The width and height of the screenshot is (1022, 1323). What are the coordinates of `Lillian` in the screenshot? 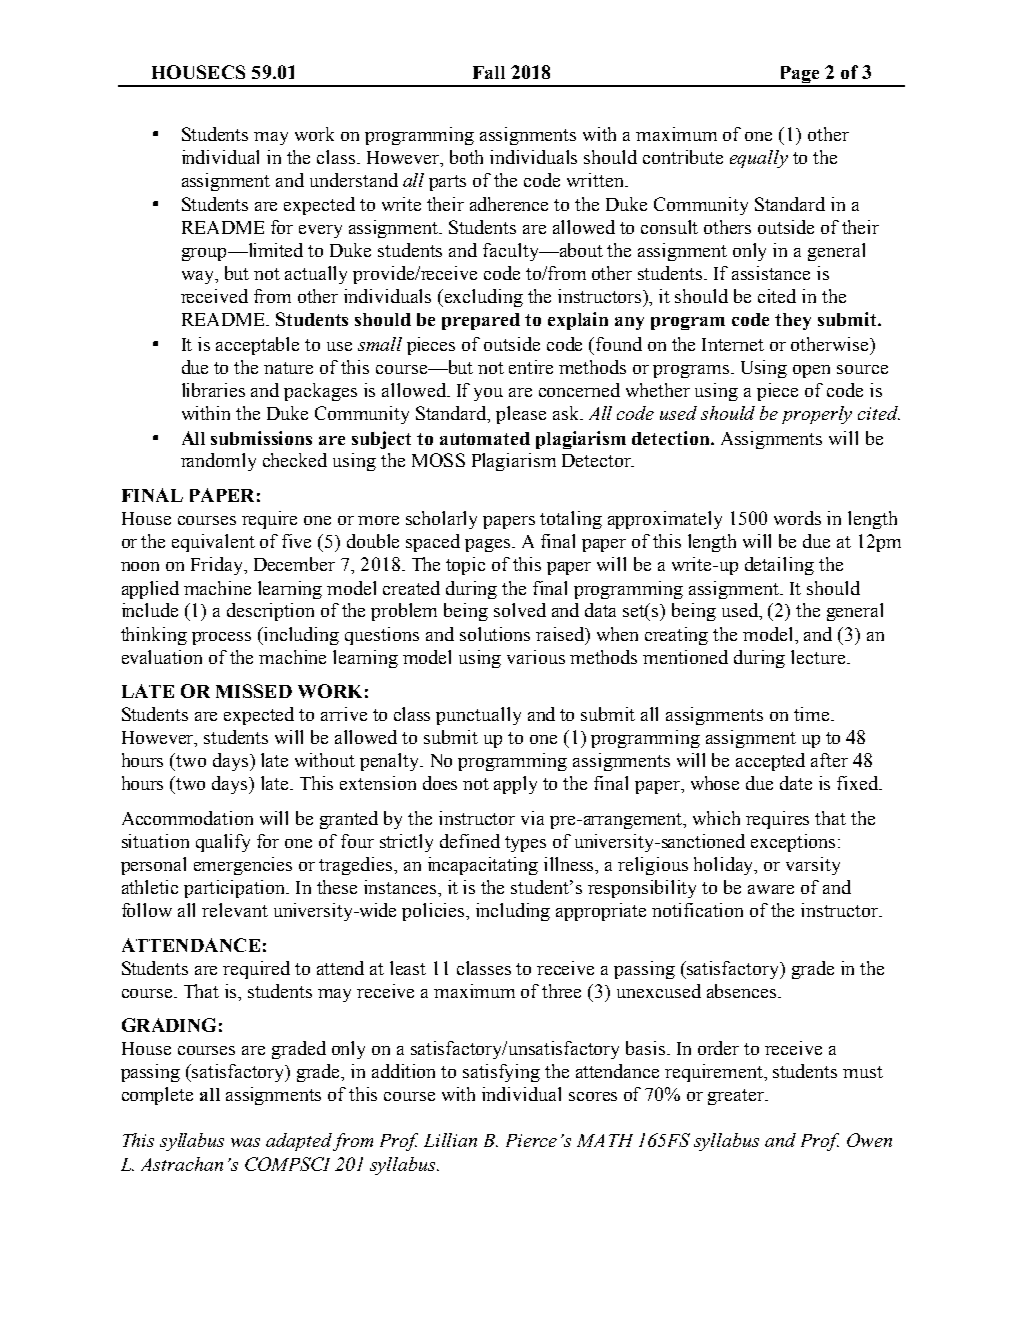 It's located at (450, 1140).
